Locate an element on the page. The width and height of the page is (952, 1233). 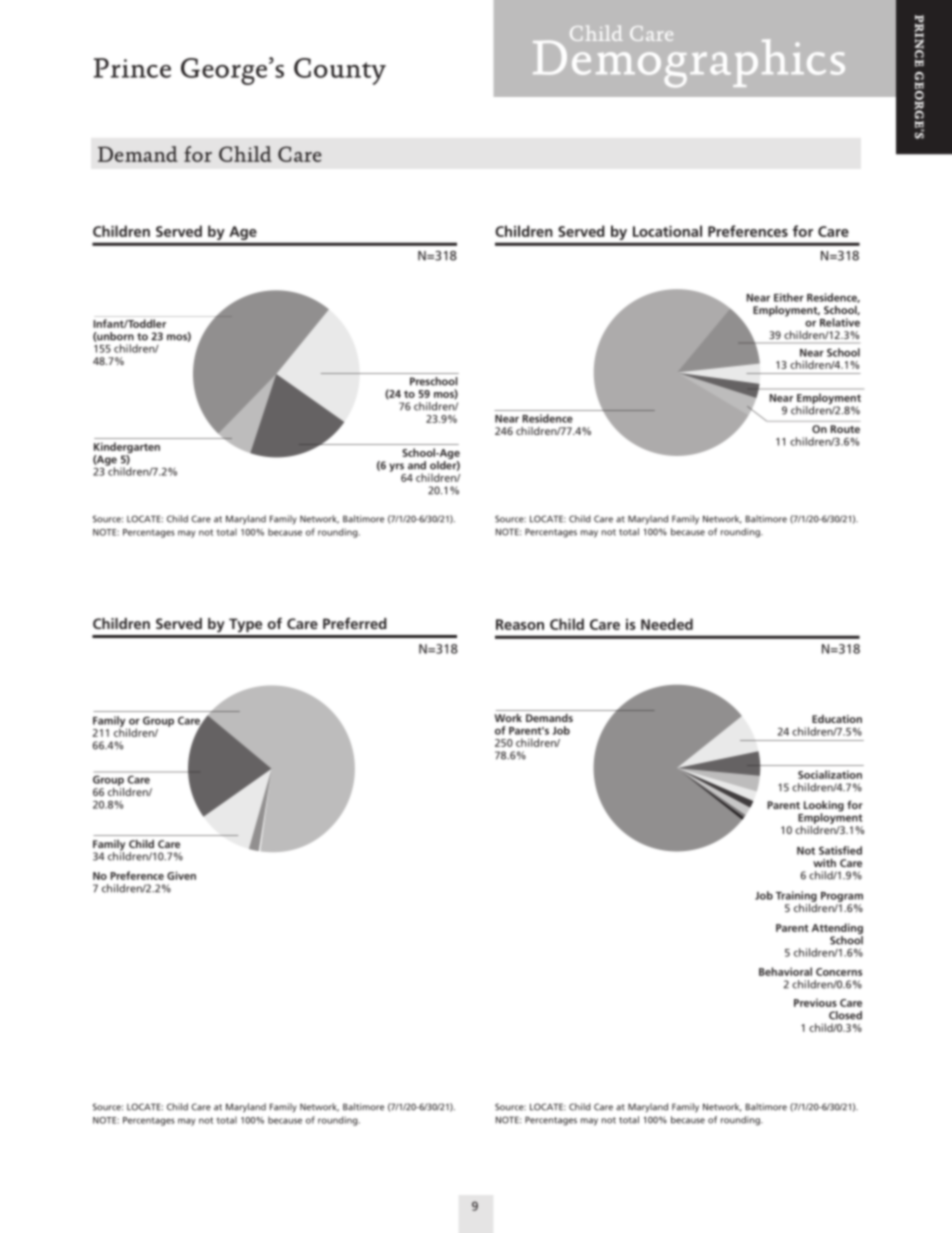
Locational is located at coordinates (667, 231).
